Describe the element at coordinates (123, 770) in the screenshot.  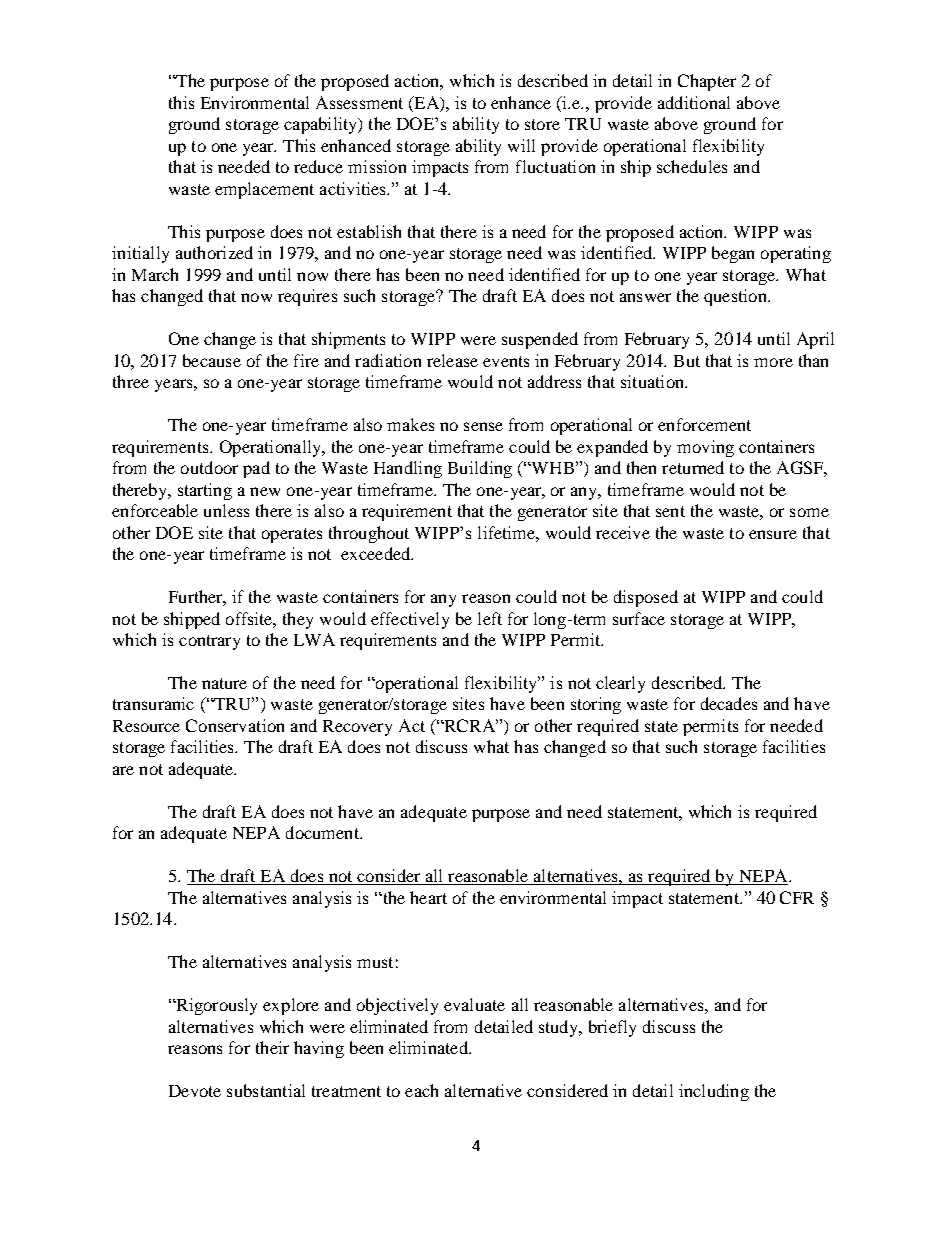
I see `are` at that location.
